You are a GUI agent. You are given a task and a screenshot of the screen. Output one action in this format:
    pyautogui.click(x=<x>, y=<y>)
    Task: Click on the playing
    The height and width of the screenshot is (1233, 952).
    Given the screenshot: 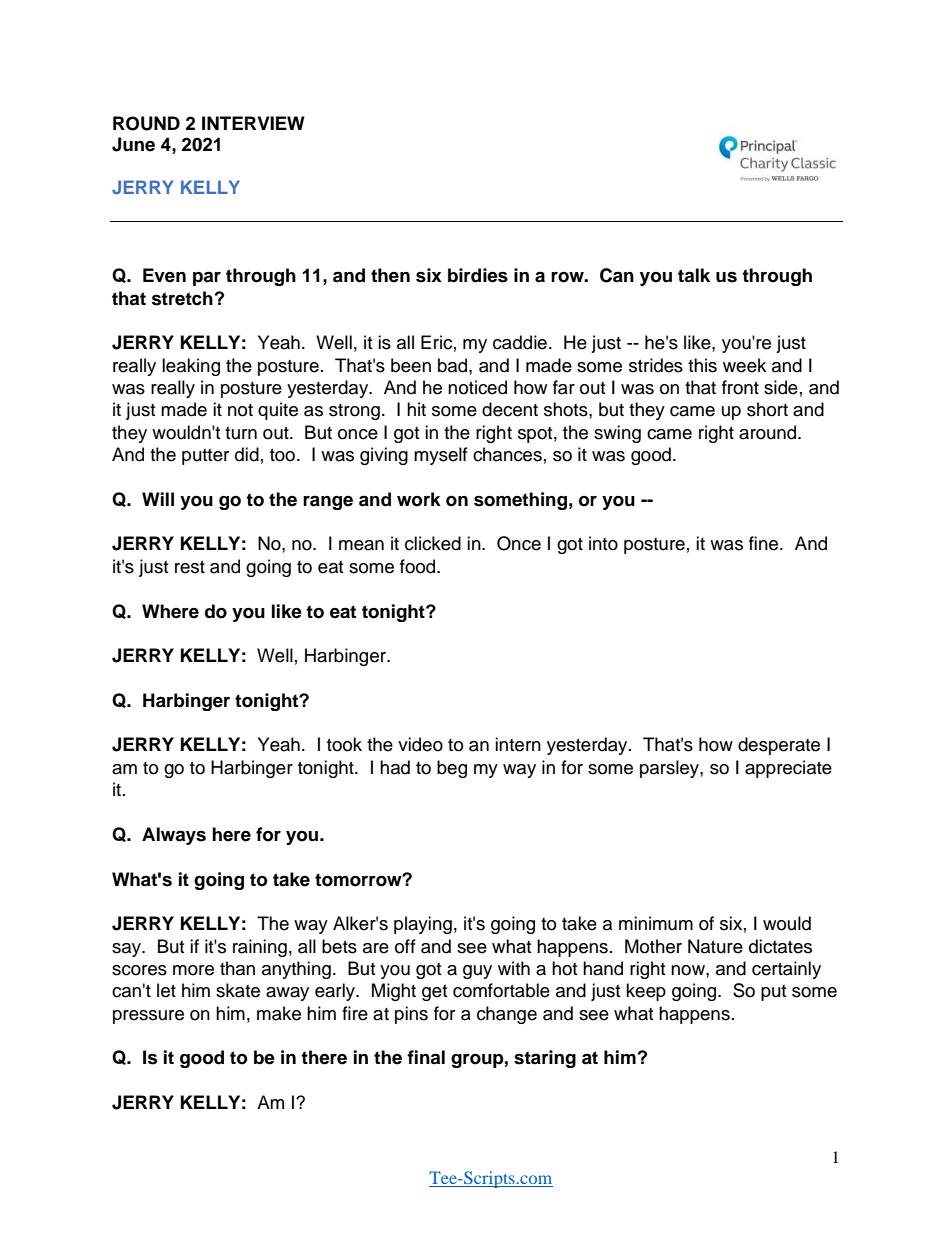 What is the action you would take?
    pyautogui.click(x=423, y=925)
